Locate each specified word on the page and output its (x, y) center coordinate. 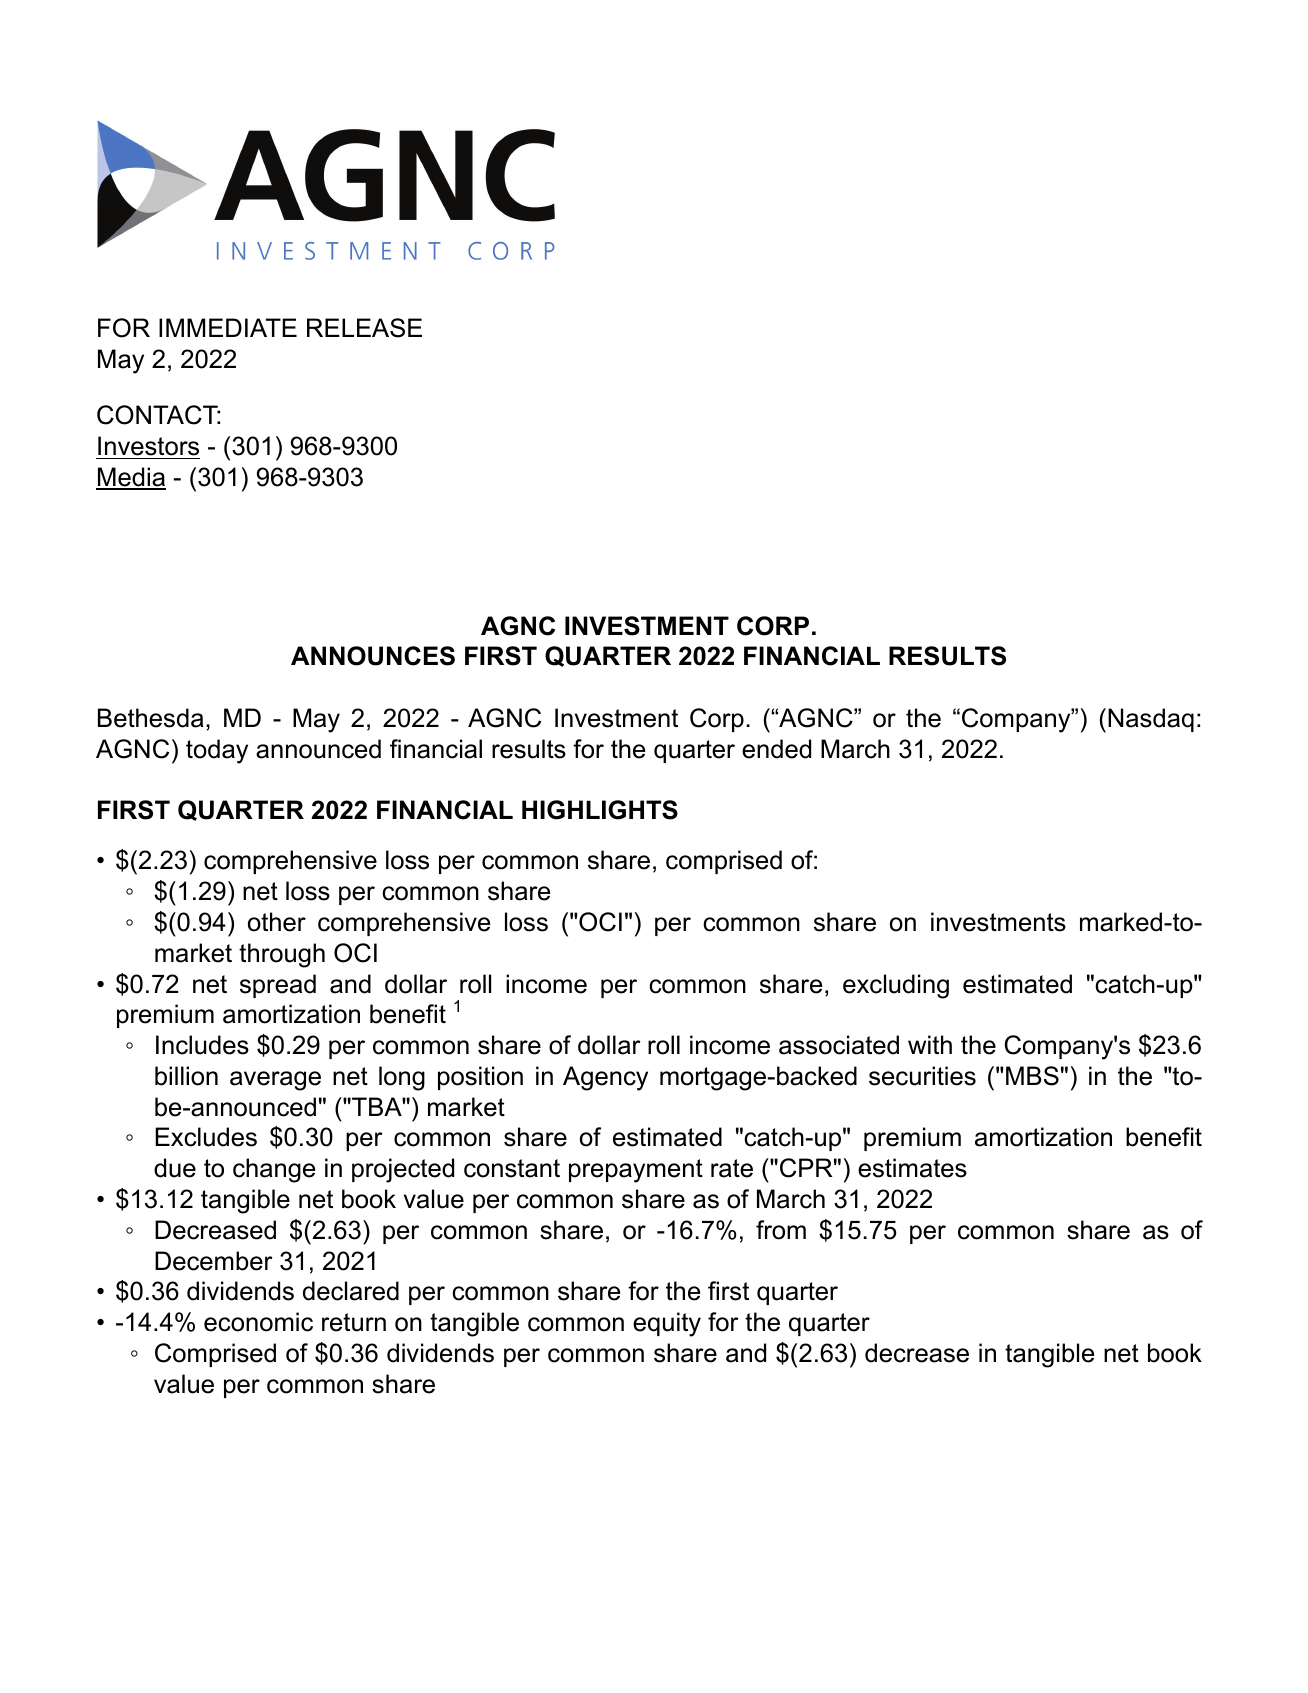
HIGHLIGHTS (600, 810)
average (275, 1081)
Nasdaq (1151, 720)
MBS (1032, 1076)
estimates (912, 1168)
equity (667, 1324)
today (217, 751)
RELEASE (364, 328)
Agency (605, 1078)
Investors (148, 446)
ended (776, 749)
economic (258, 1322)
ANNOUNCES (373, 656)
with (930, 1044)
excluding (896, 986)
